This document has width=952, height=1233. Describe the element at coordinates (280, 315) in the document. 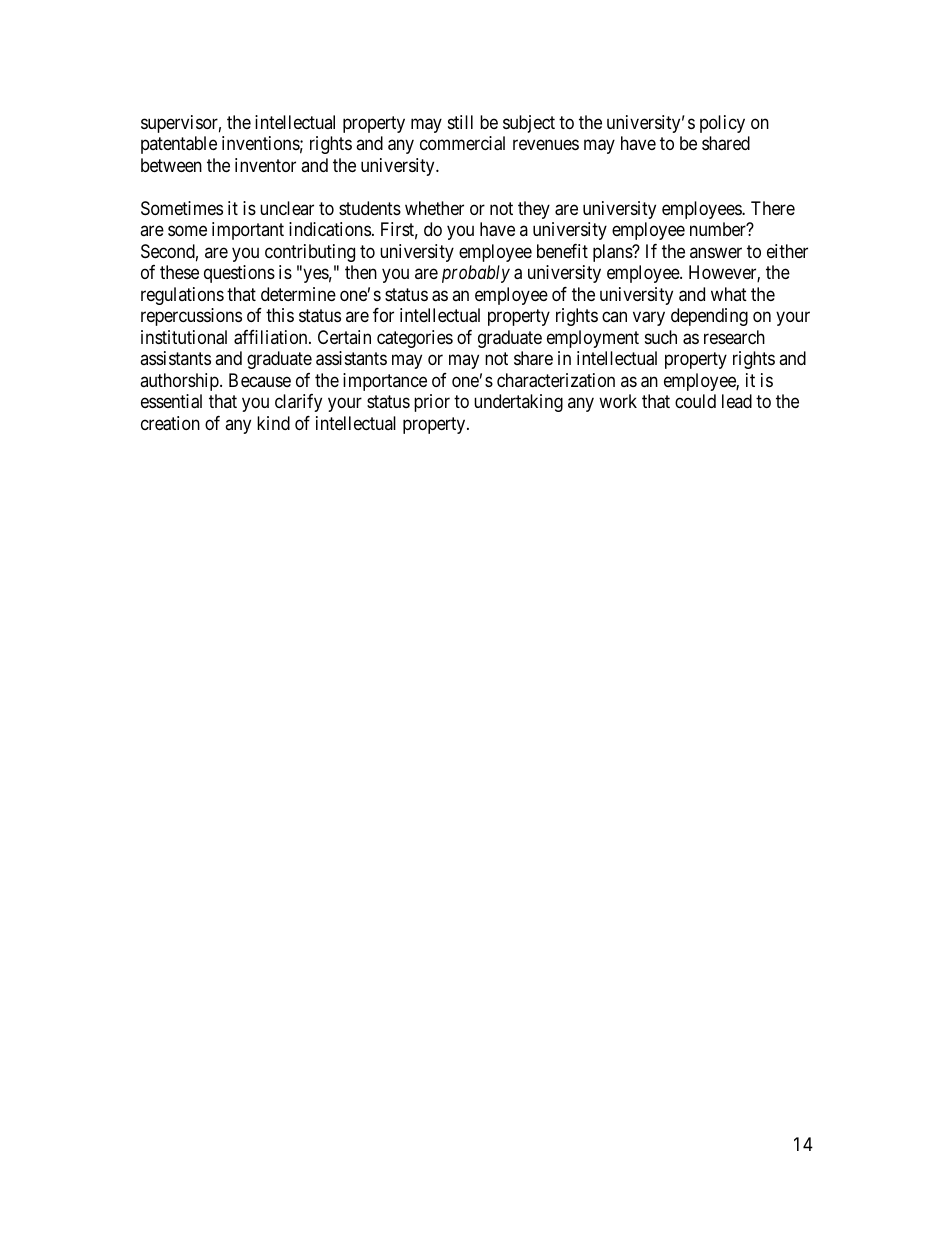

I see `this` at that location.
